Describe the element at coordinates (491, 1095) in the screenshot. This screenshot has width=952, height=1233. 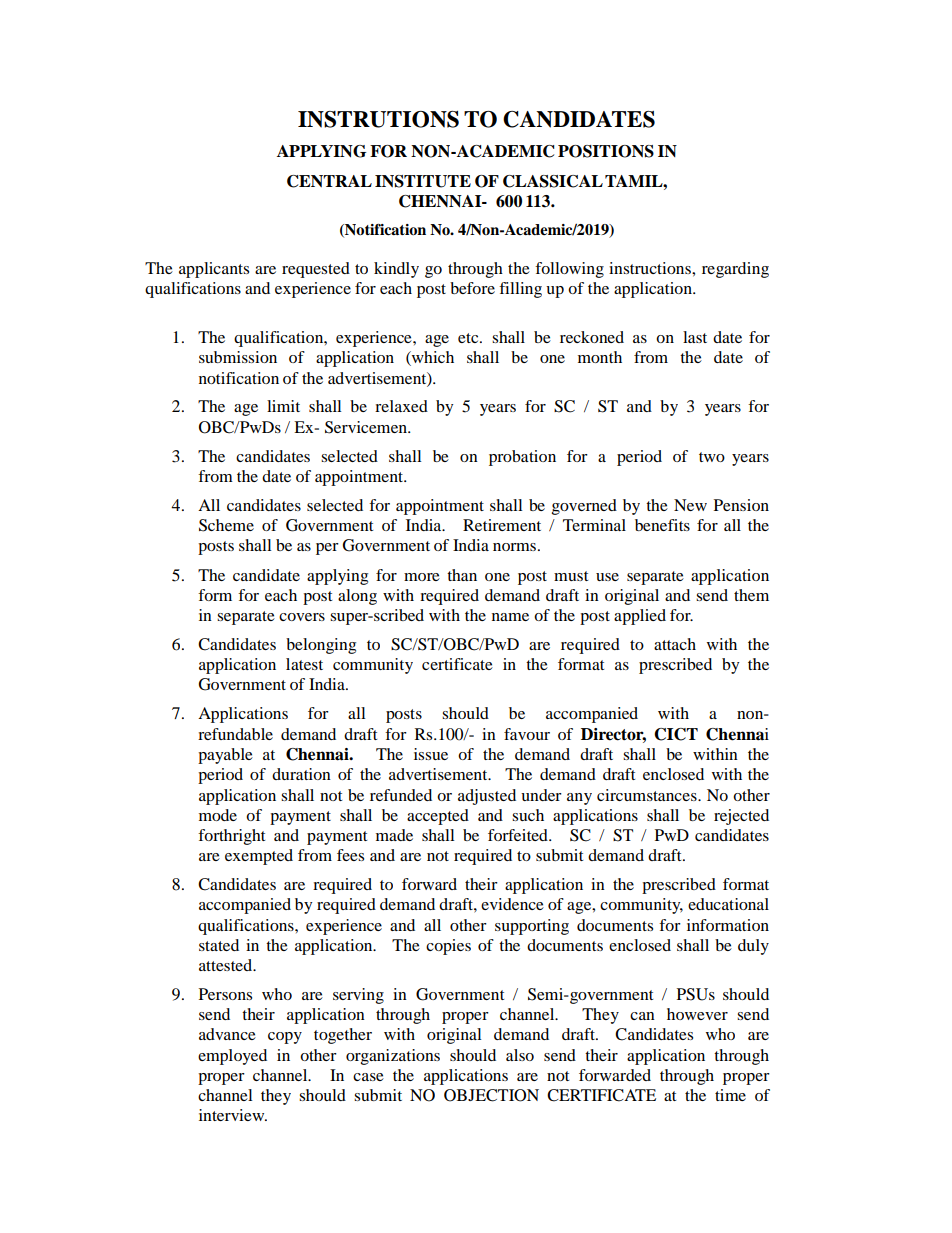
I see `OBJECTION` at that location.
